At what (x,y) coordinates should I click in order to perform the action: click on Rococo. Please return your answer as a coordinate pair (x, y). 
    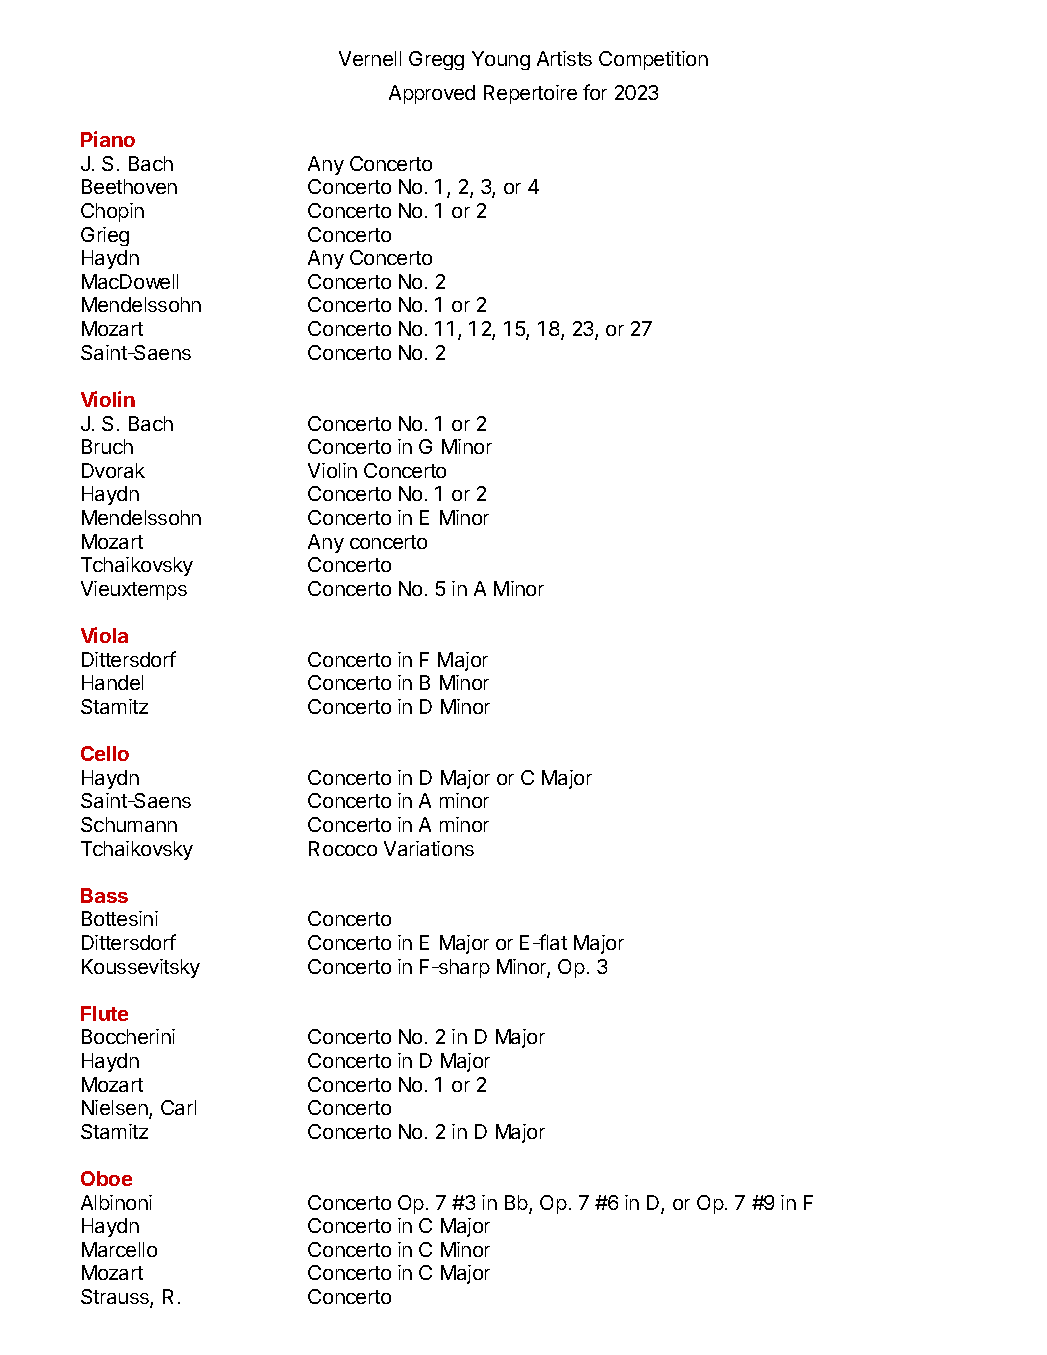
    Looking at the image, I should click on (343, 848).
